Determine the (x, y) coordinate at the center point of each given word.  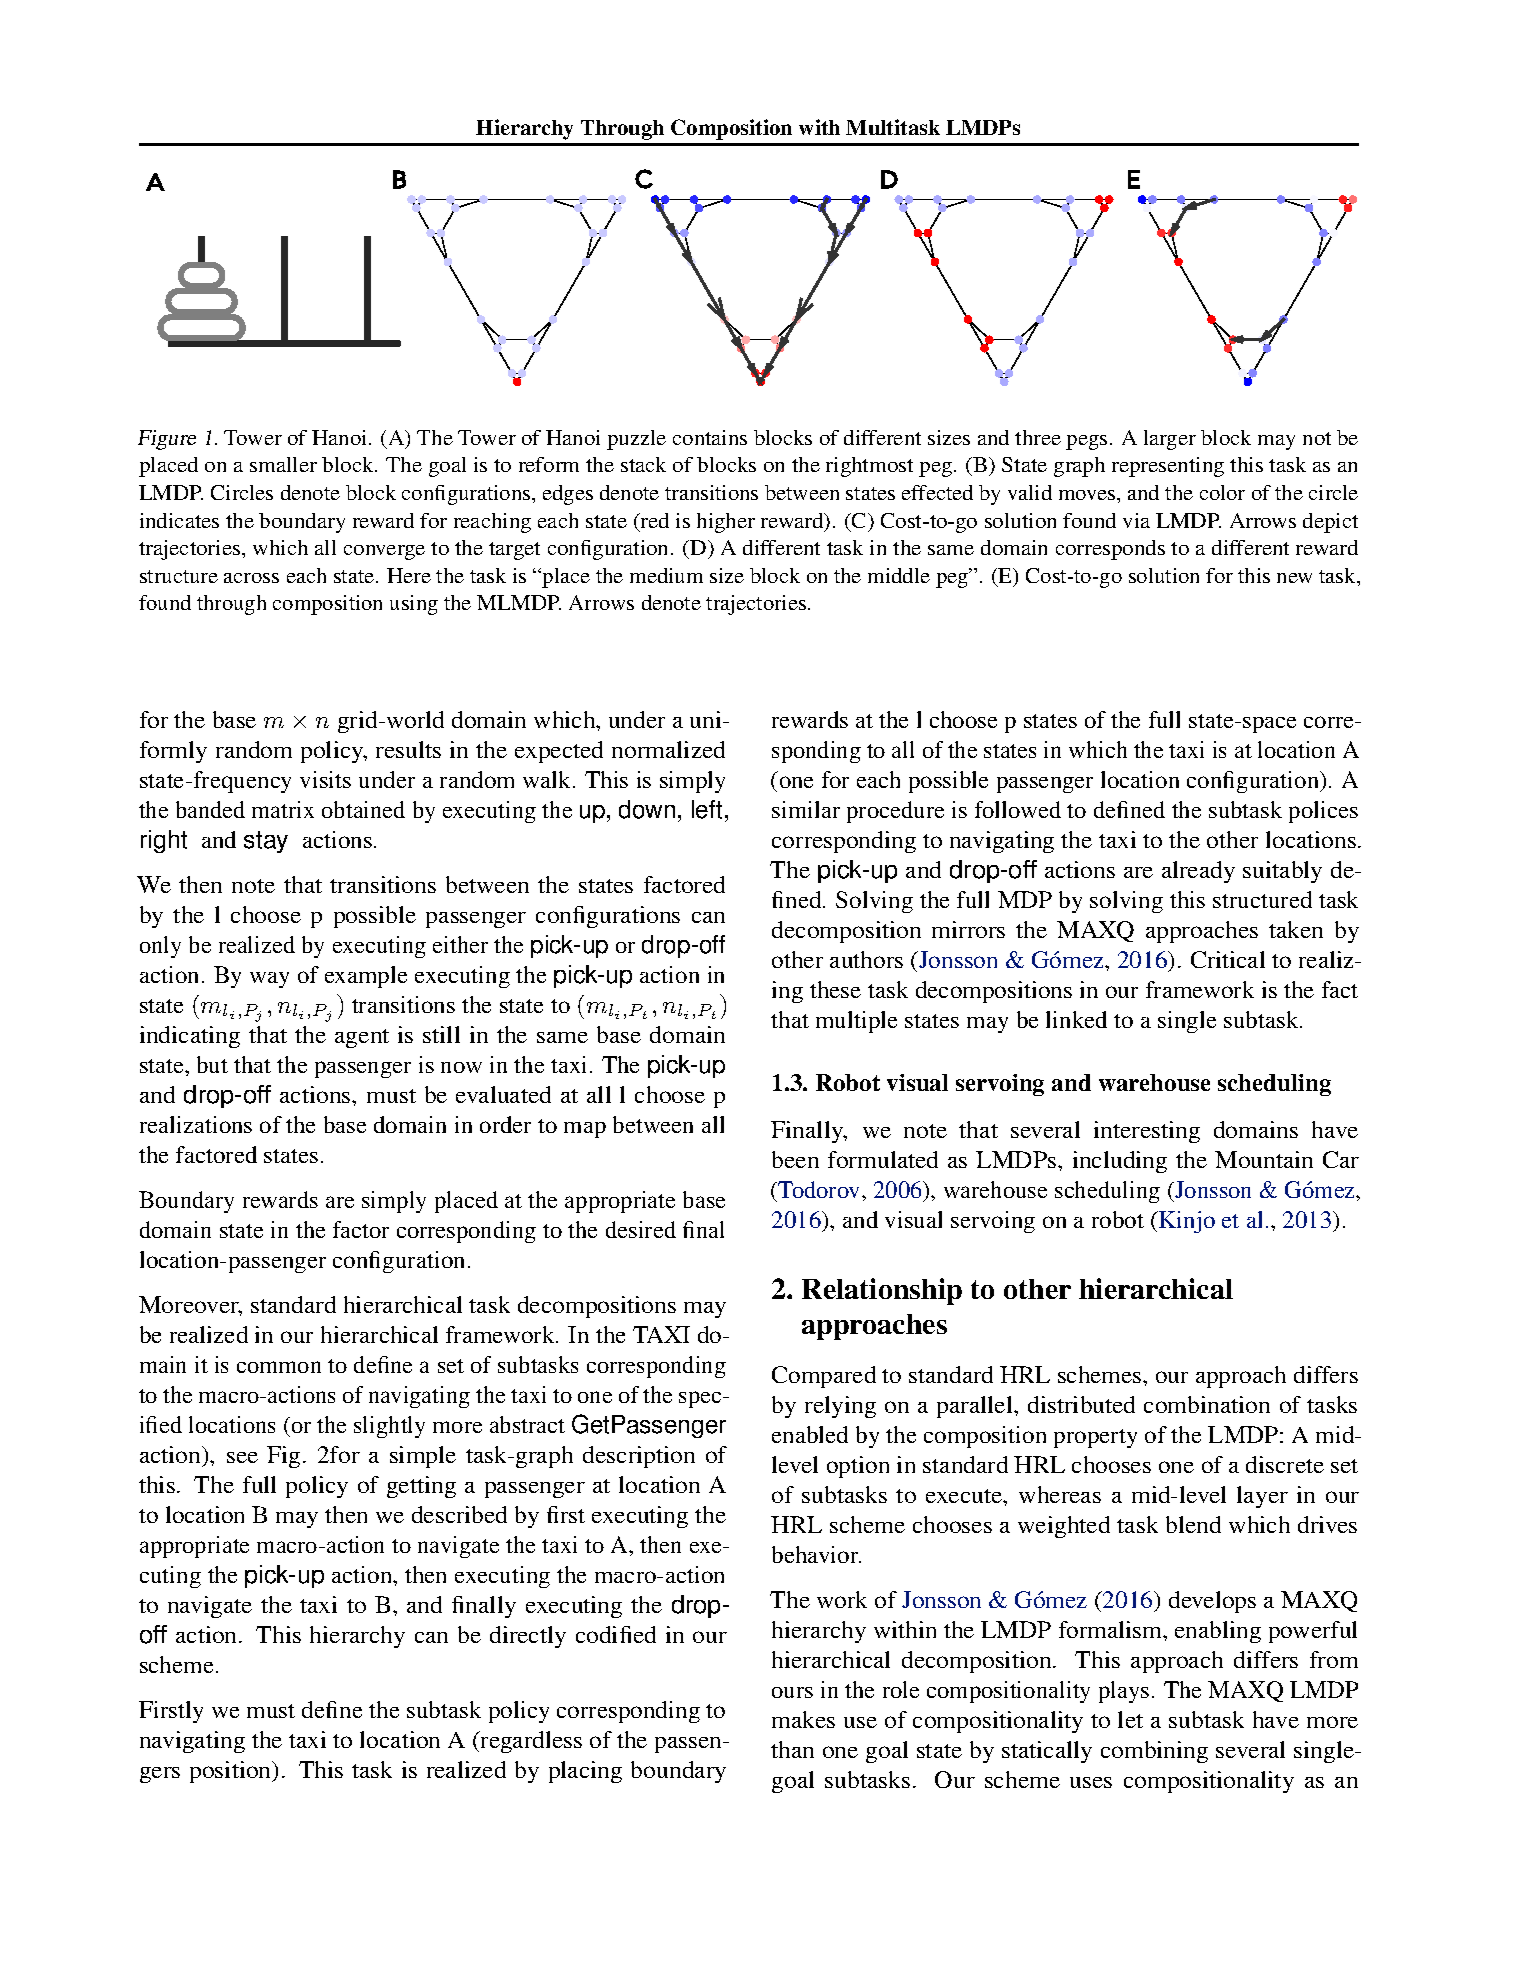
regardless (530, 1742)
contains (710, 437)
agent (362, 1038)
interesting (1147, 1132)
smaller (283, 464)
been (795, 1159)
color (1222, 492)
